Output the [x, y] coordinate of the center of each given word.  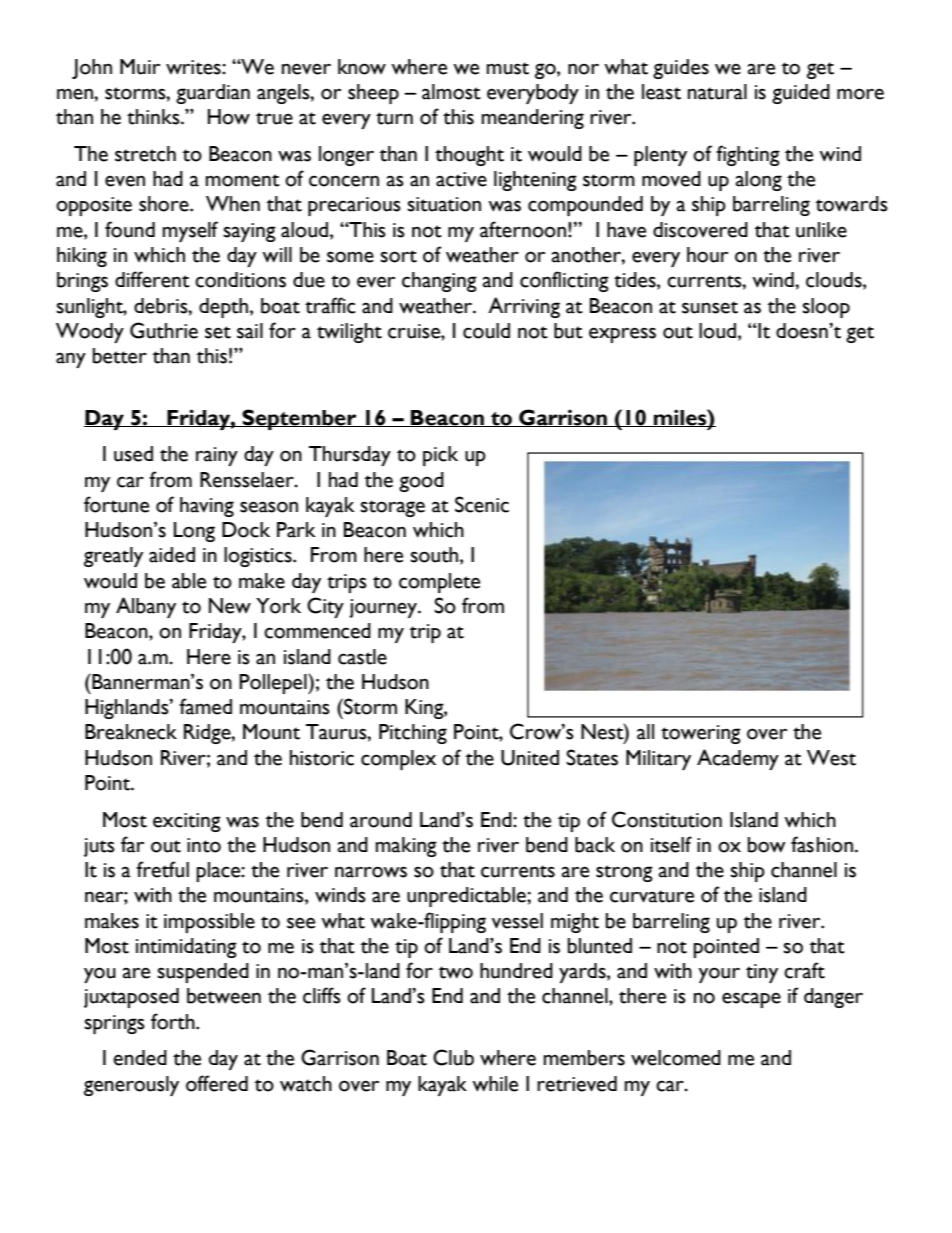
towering [701, 734]
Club [453, 1057]
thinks [154, 117]
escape [751, 1000]
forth [174, 1021]
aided [172, 555]
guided [801, 94]
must [508, 68]
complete [439, 583]
